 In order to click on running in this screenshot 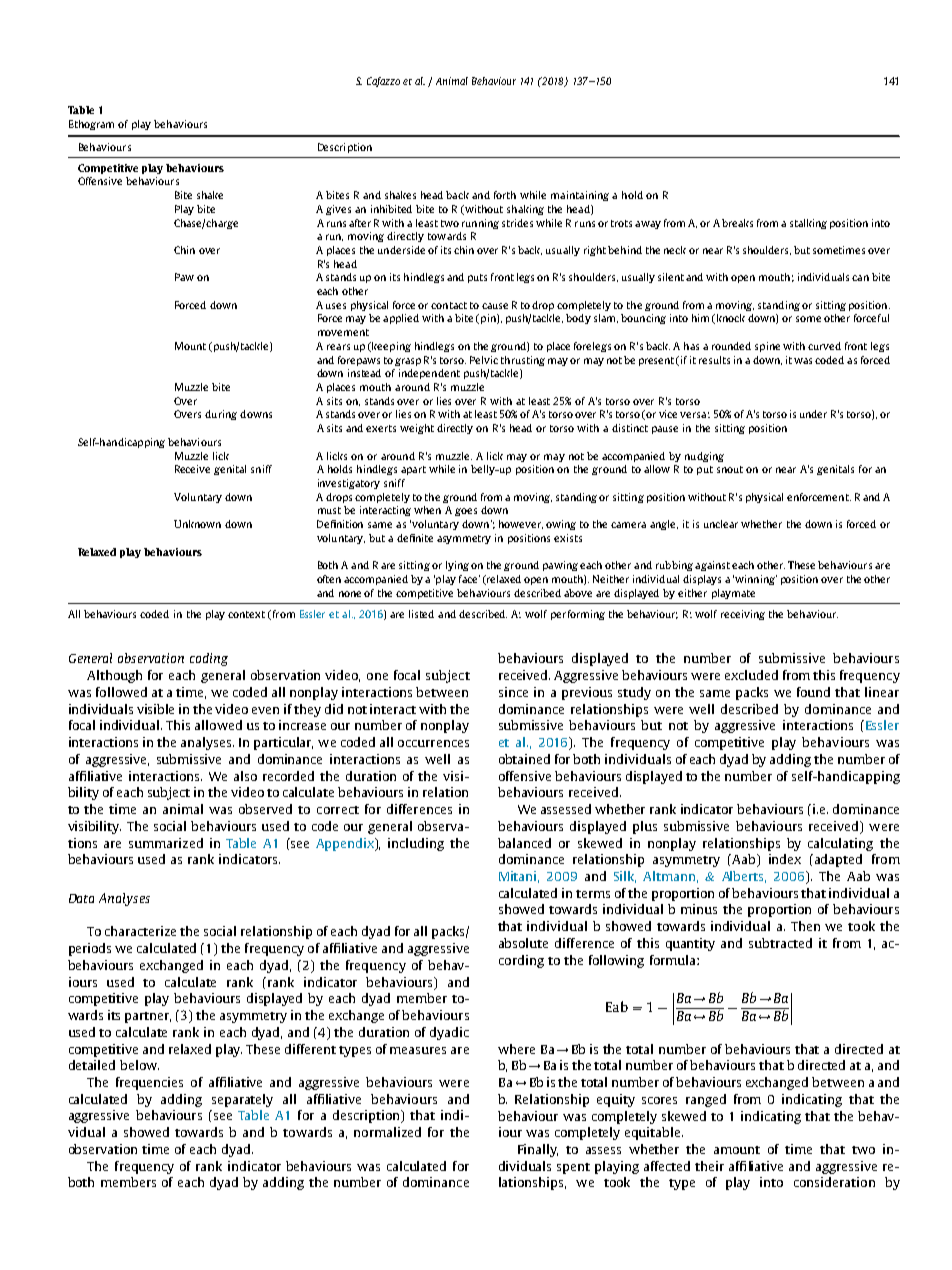, I will do `click(480, 224)`.
